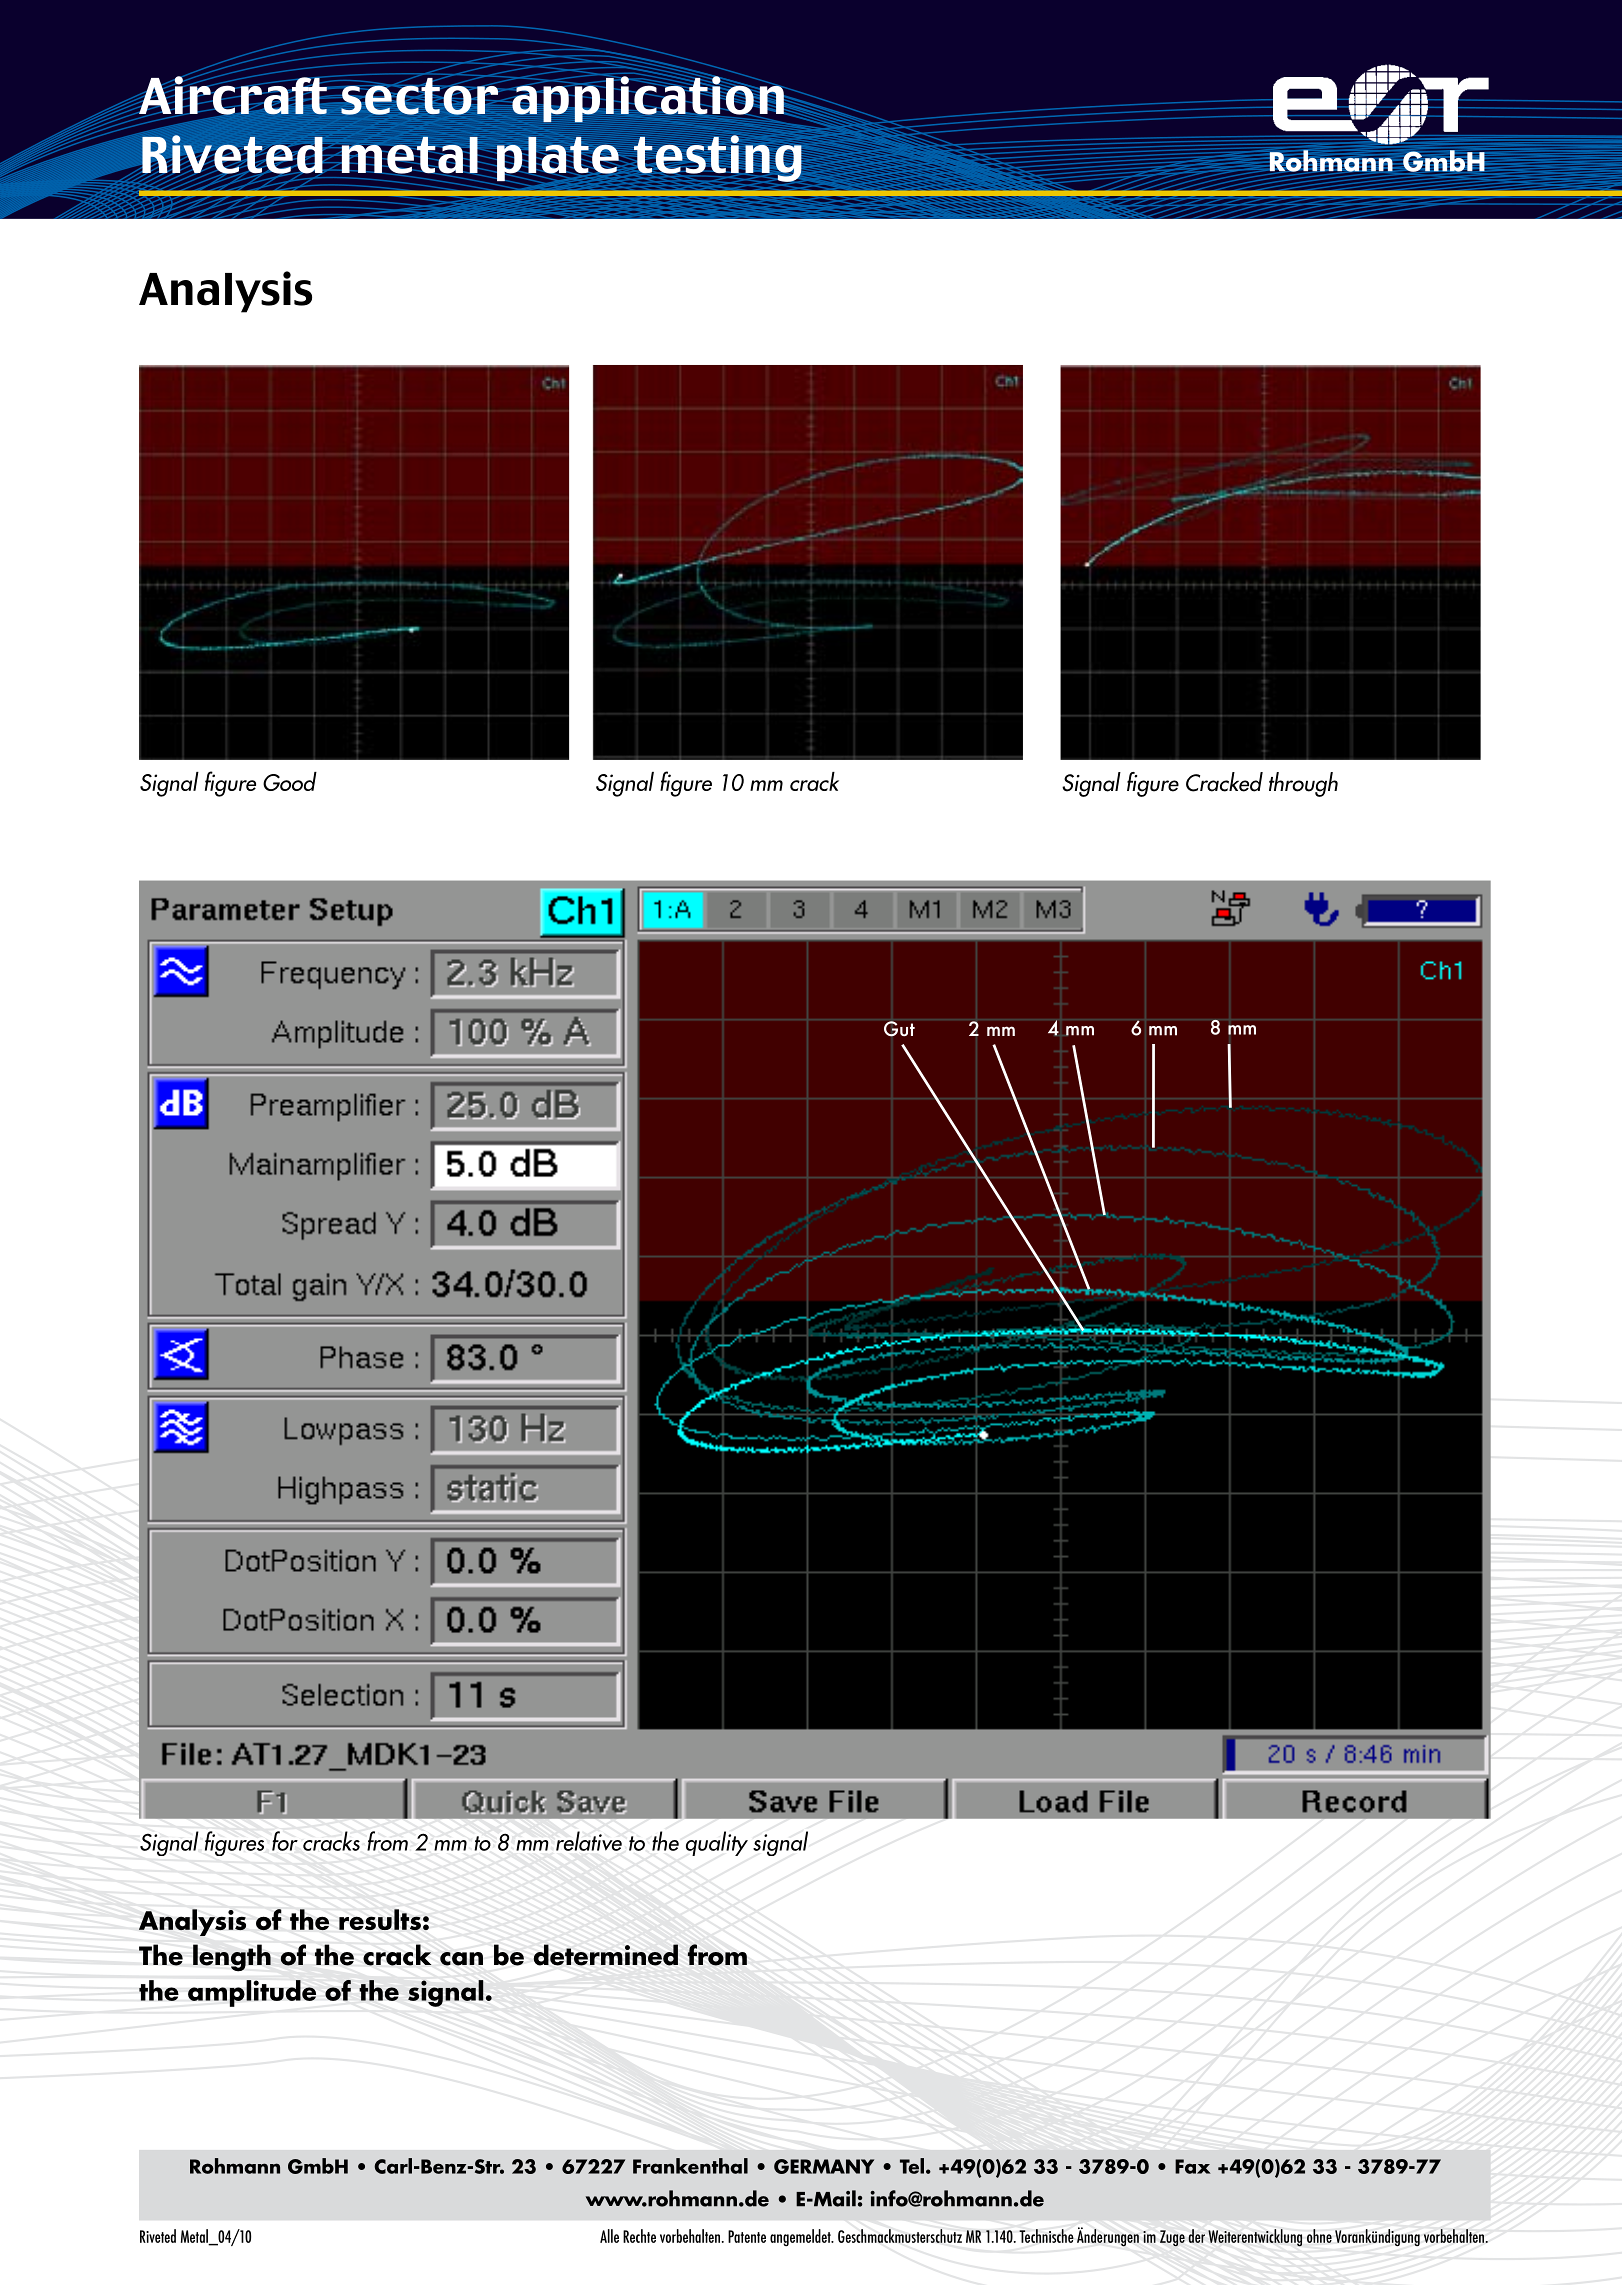 The image size is (1622, 2294). Describe the element at coordinates (1303, 784) in the page. I see `through` at that location.
